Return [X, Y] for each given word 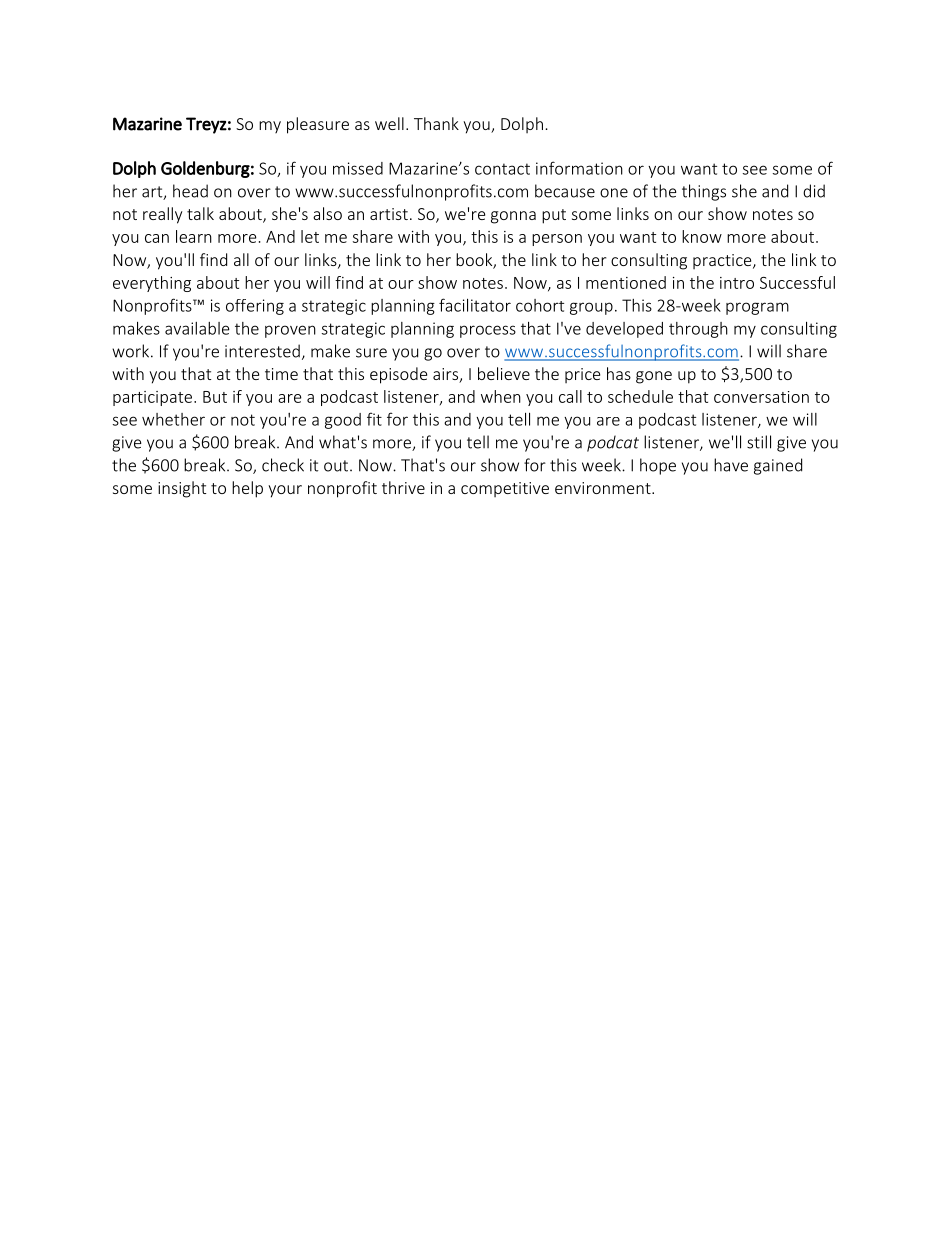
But [215, 397]
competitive [505, 489]
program [757, 308]
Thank [436, 123]
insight [182, 489]
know [702, 236]
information [579, 168]
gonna [513, 217]
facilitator [475, 305]
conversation [761, 397]
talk [200, 213]
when [501, 396]
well [389, 123]
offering [255, 307]
